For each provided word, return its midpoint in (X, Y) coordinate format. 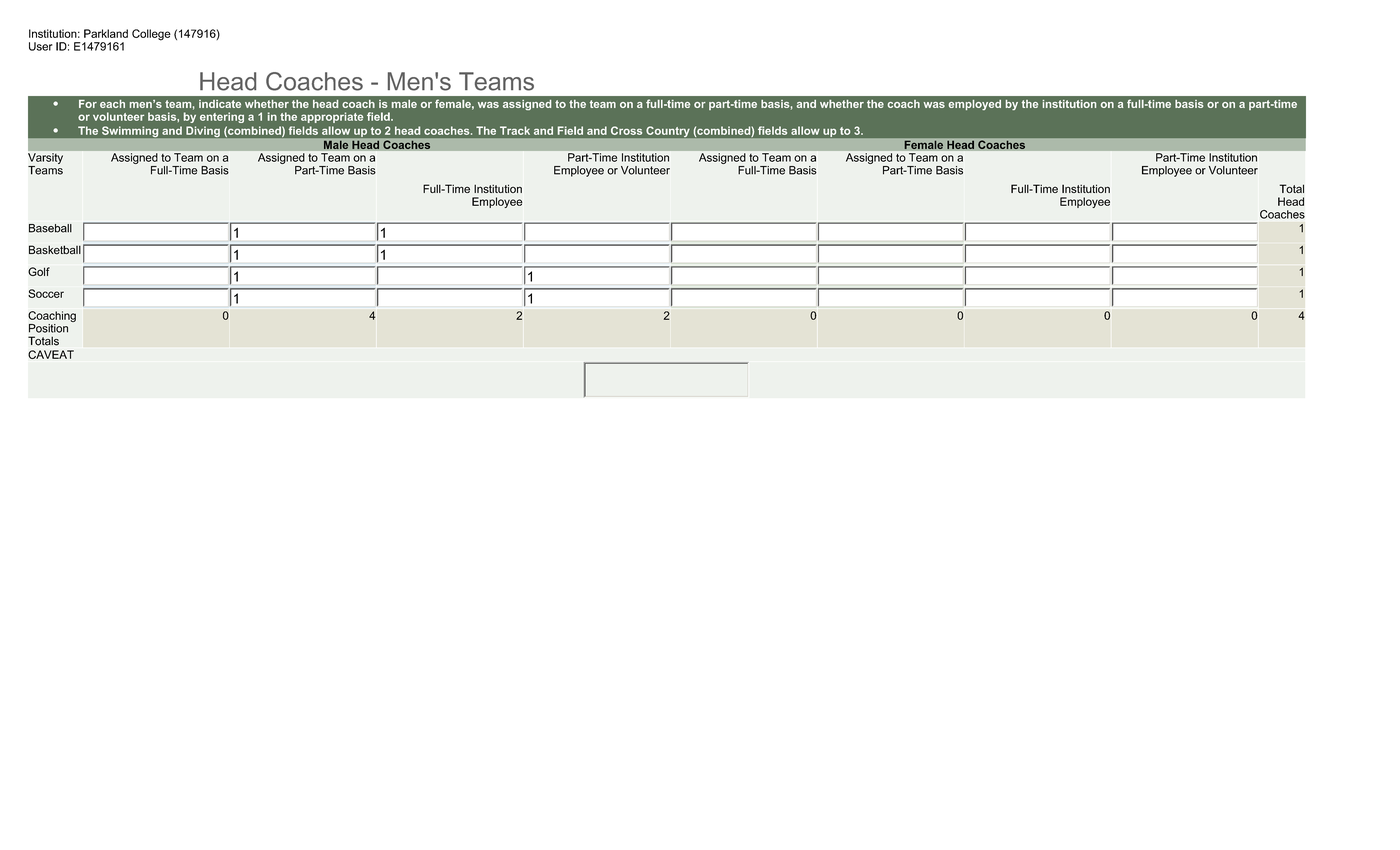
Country (668, 131)
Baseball (50, 228)
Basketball (55, 250)
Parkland (106, 33)
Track (515, 130)
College (151, 35)
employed (975, 105)
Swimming (129, 131)
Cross (626, 130)
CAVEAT (51, 354)
